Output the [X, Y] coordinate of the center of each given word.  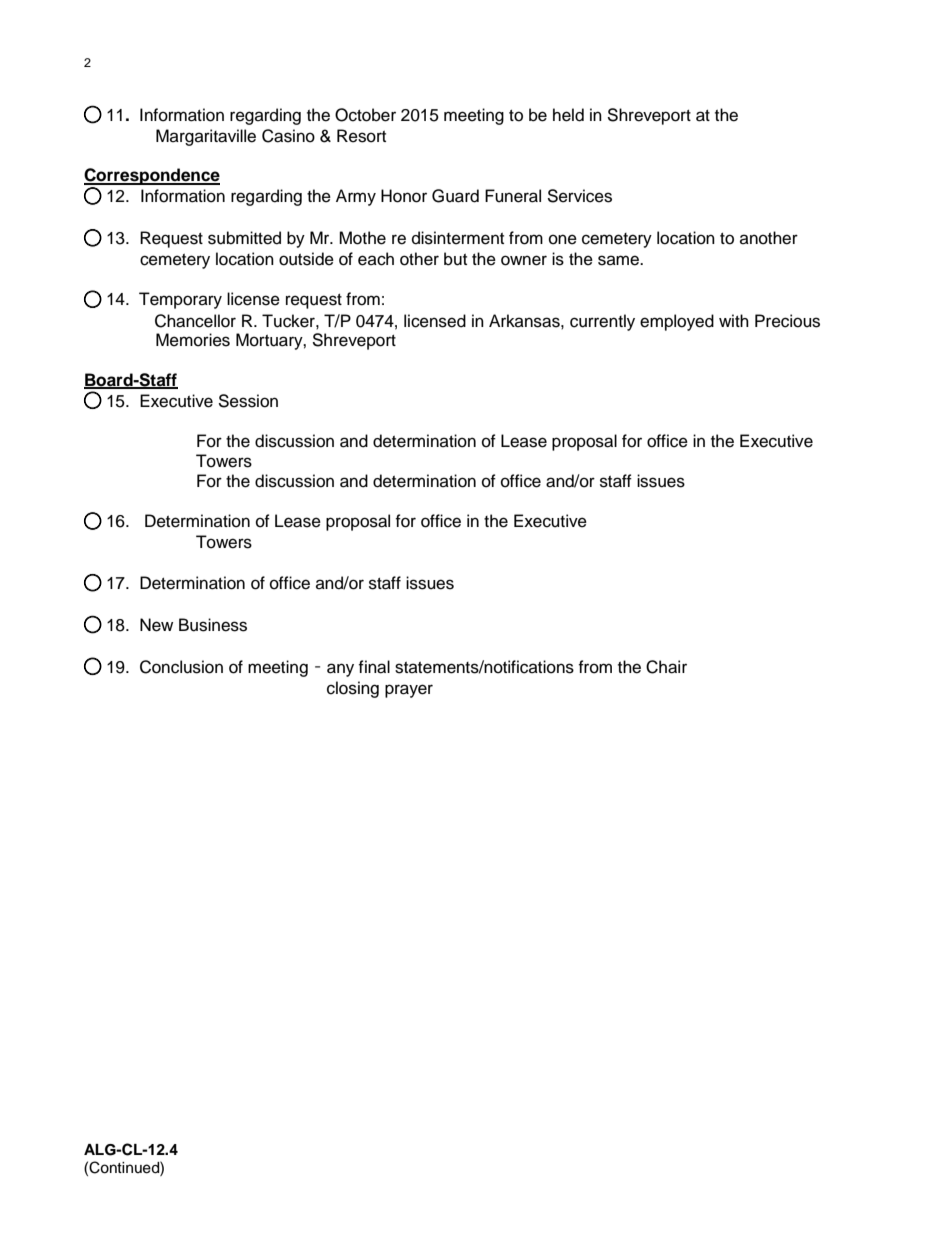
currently [602, 322]
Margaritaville [206, 137]
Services [579, 196]
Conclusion [181, 667]
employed [677, 322]
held [568, 115]
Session [248, 401]
